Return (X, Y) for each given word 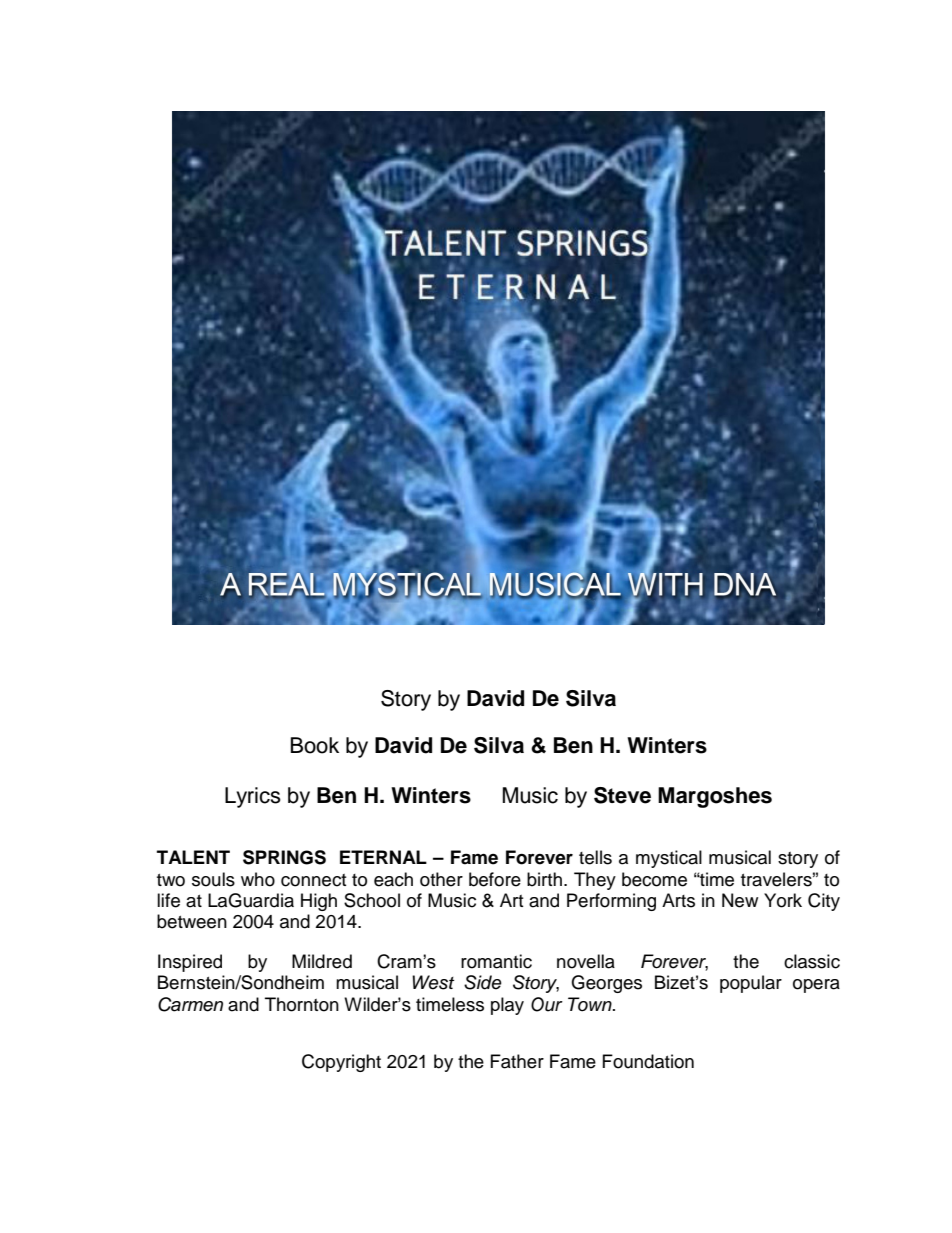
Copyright (341, 1063)
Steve (622, 795)
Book (315, 745)
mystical (669, 859)
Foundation (648, 1061)
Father (517, 1061)
